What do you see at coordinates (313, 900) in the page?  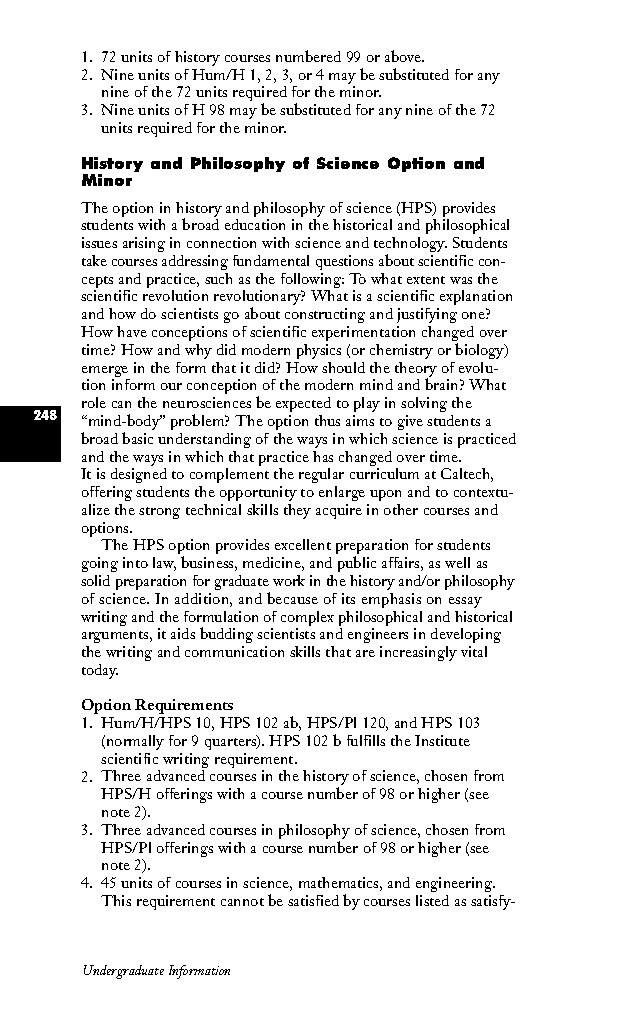 I see `satisfied` at bounding box center [313, 900].
